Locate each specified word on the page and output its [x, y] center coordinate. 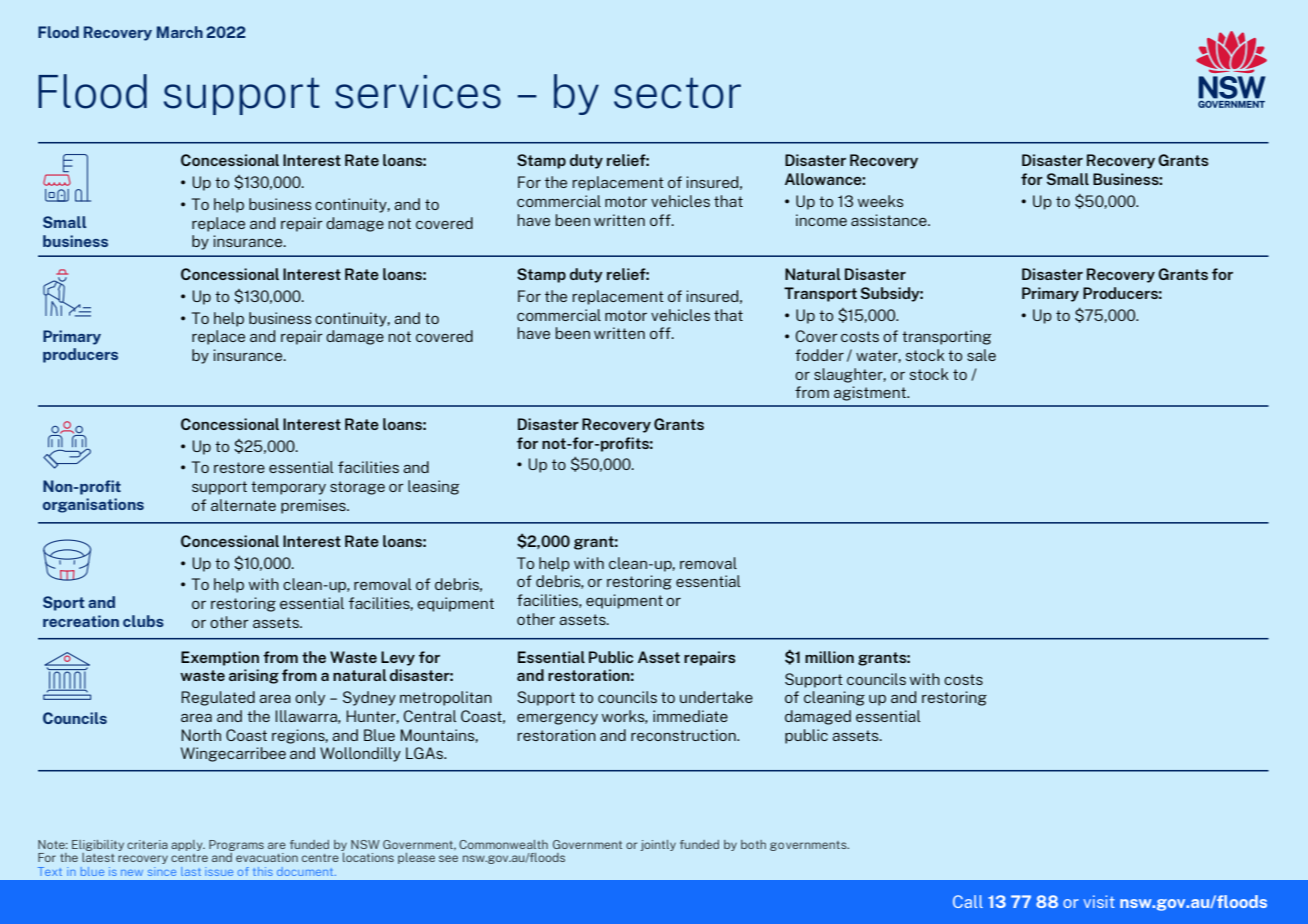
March [180, 32]
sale [981, 355]
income [821, 220]
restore [239, 467]
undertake [716, 697]
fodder [819, 355]
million [829, 657]
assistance [890, 220]
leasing [433, 487]
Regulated [218, 698]
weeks [880, 201]
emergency [557, 719]
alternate [243, 505]
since [162, 871]
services [418, 92]
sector [677, 93]
